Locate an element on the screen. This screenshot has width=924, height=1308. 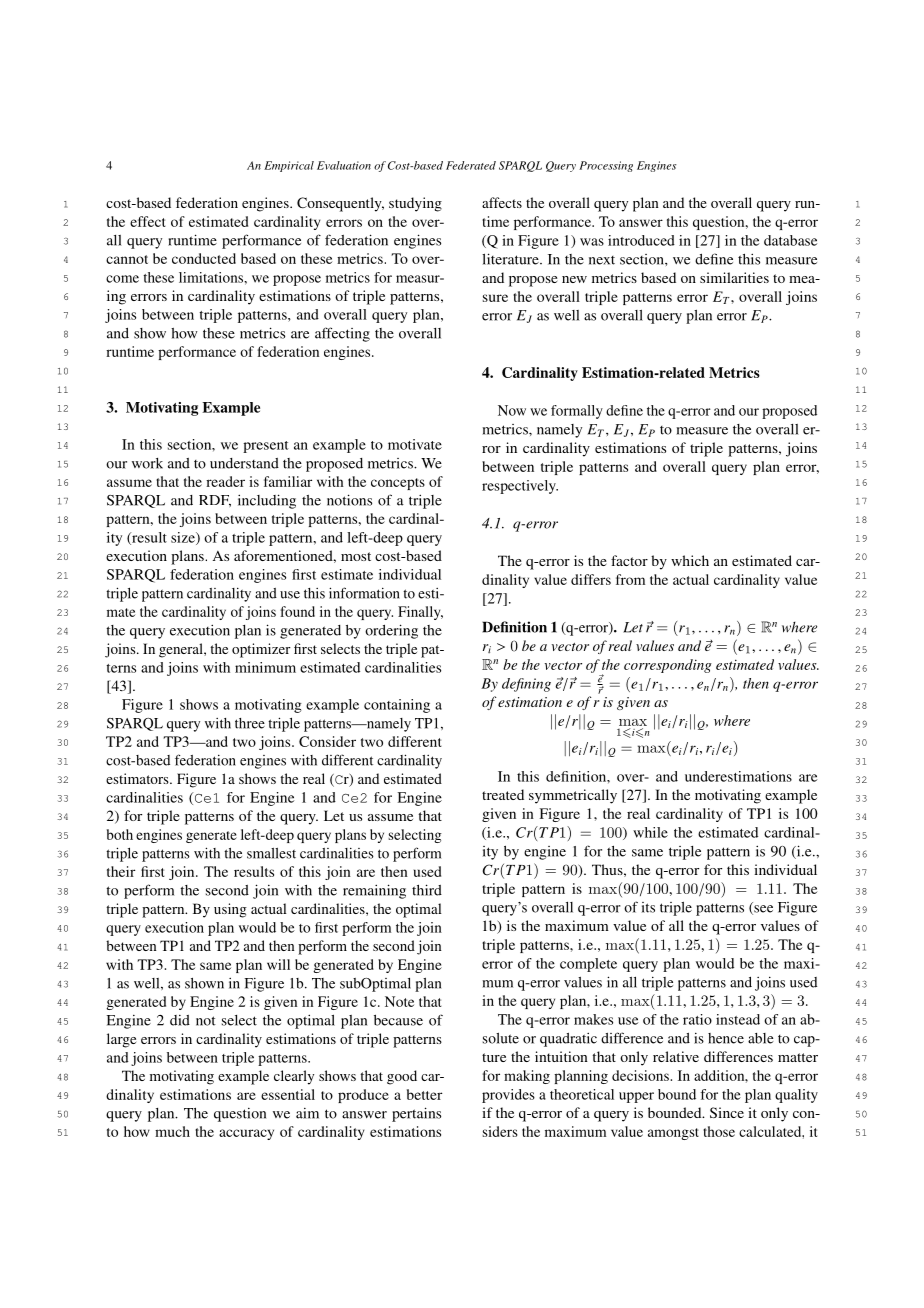
Since is located at coordinates (727, 1112).
